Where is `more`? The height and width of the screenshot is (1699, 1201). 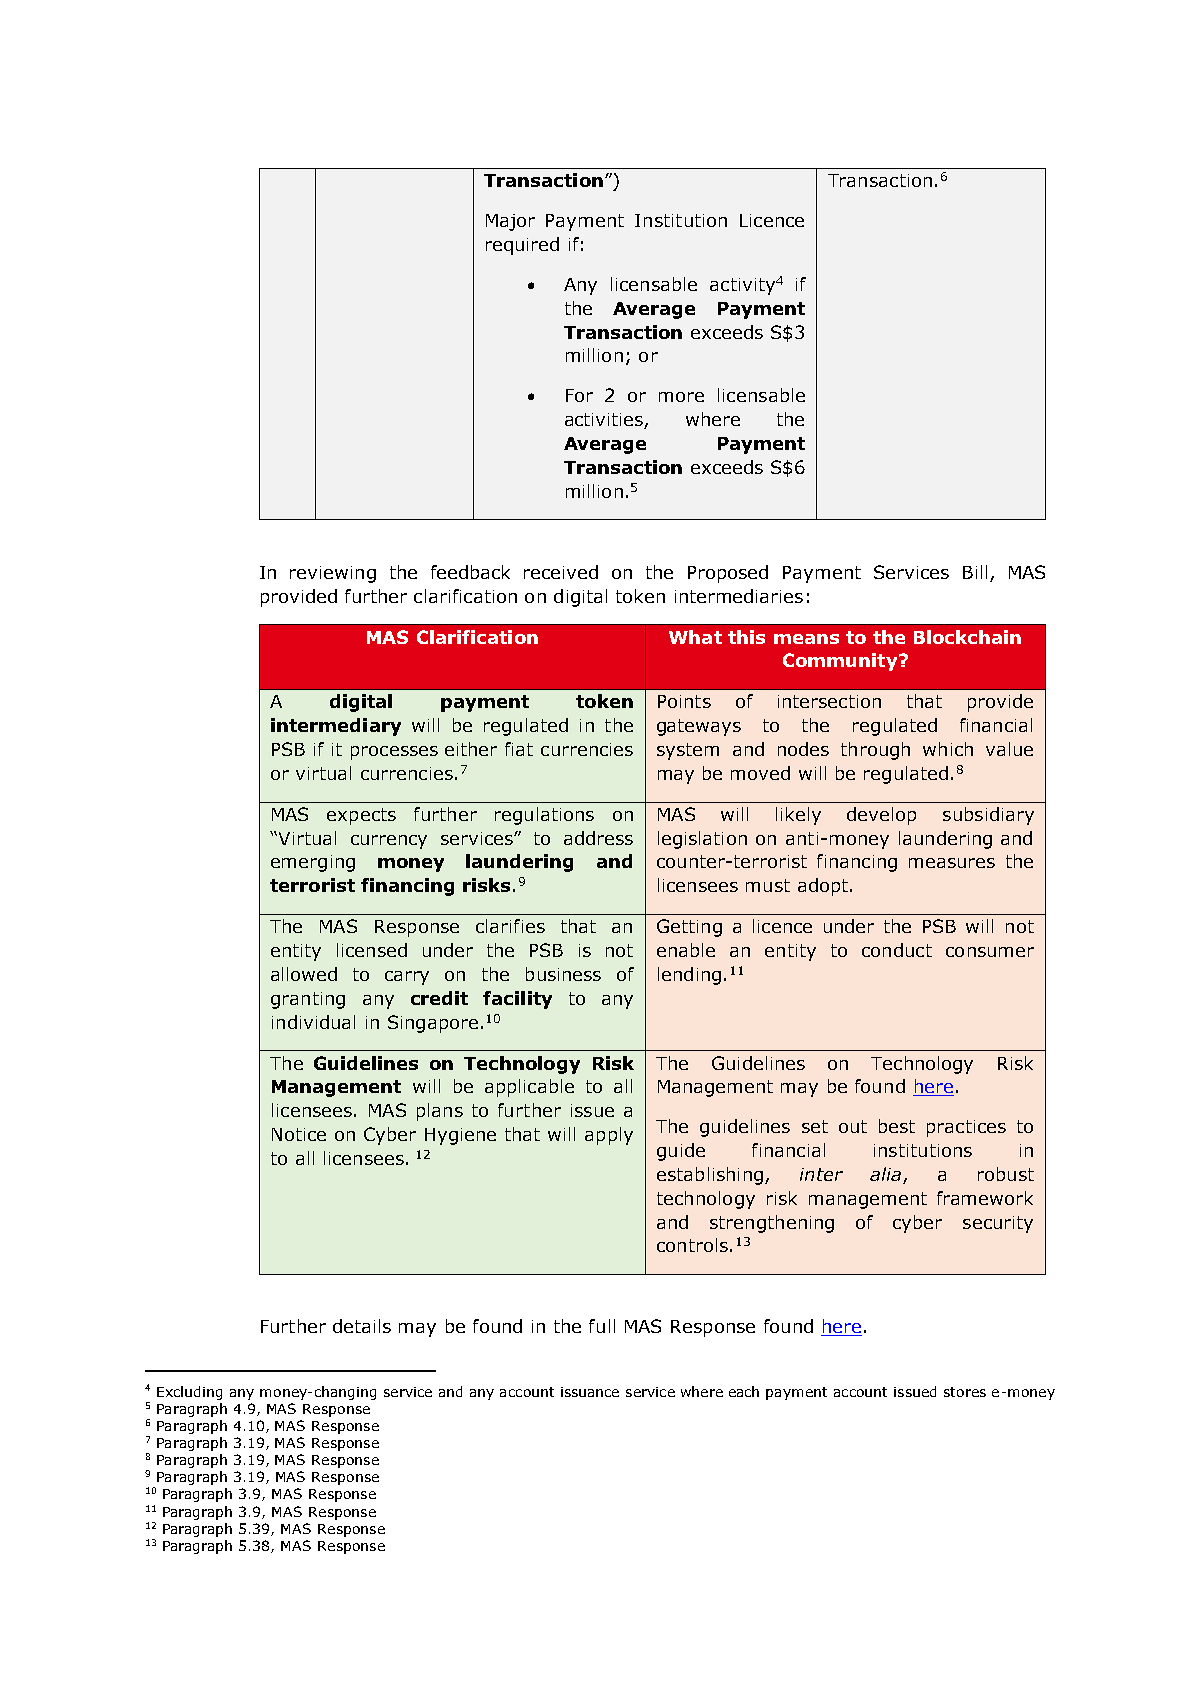
more is located at coordinates (681, 397).
